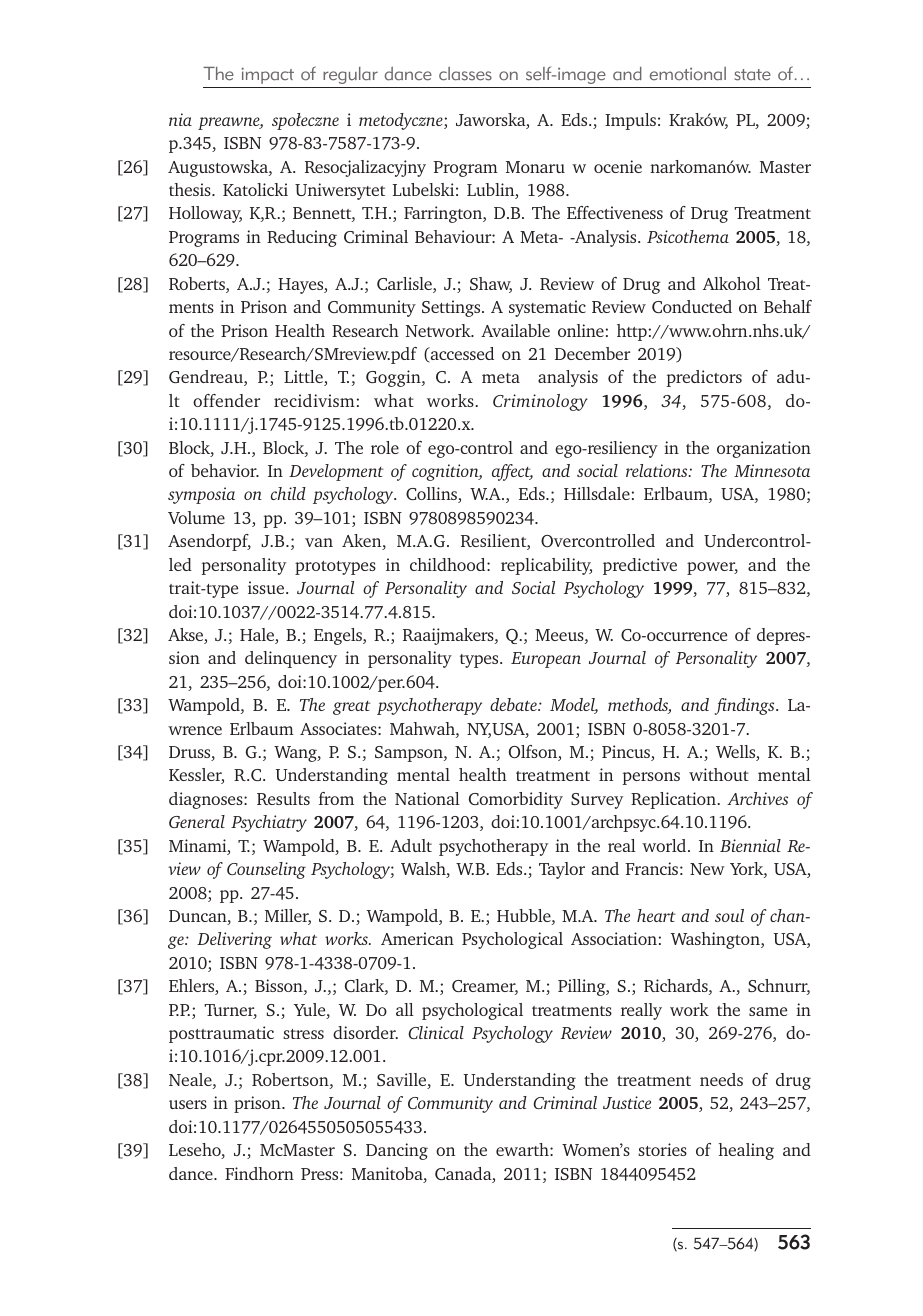 The width and height of the page is (923, 1316). I want to click on without, so click(719, 774).
